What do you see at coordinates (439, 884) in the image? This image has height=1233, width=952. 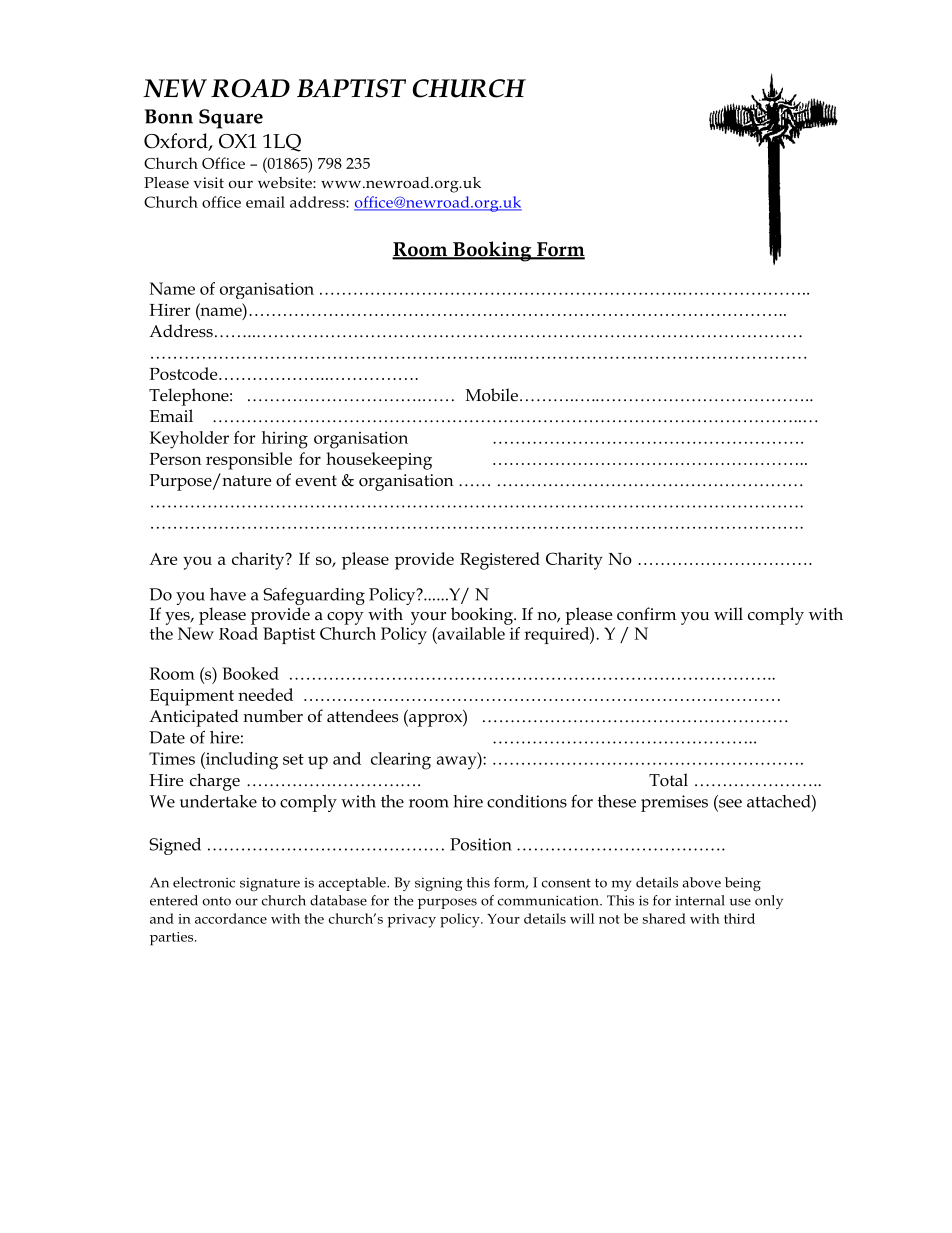 I see `signing` at bounding box center [439, 884].
